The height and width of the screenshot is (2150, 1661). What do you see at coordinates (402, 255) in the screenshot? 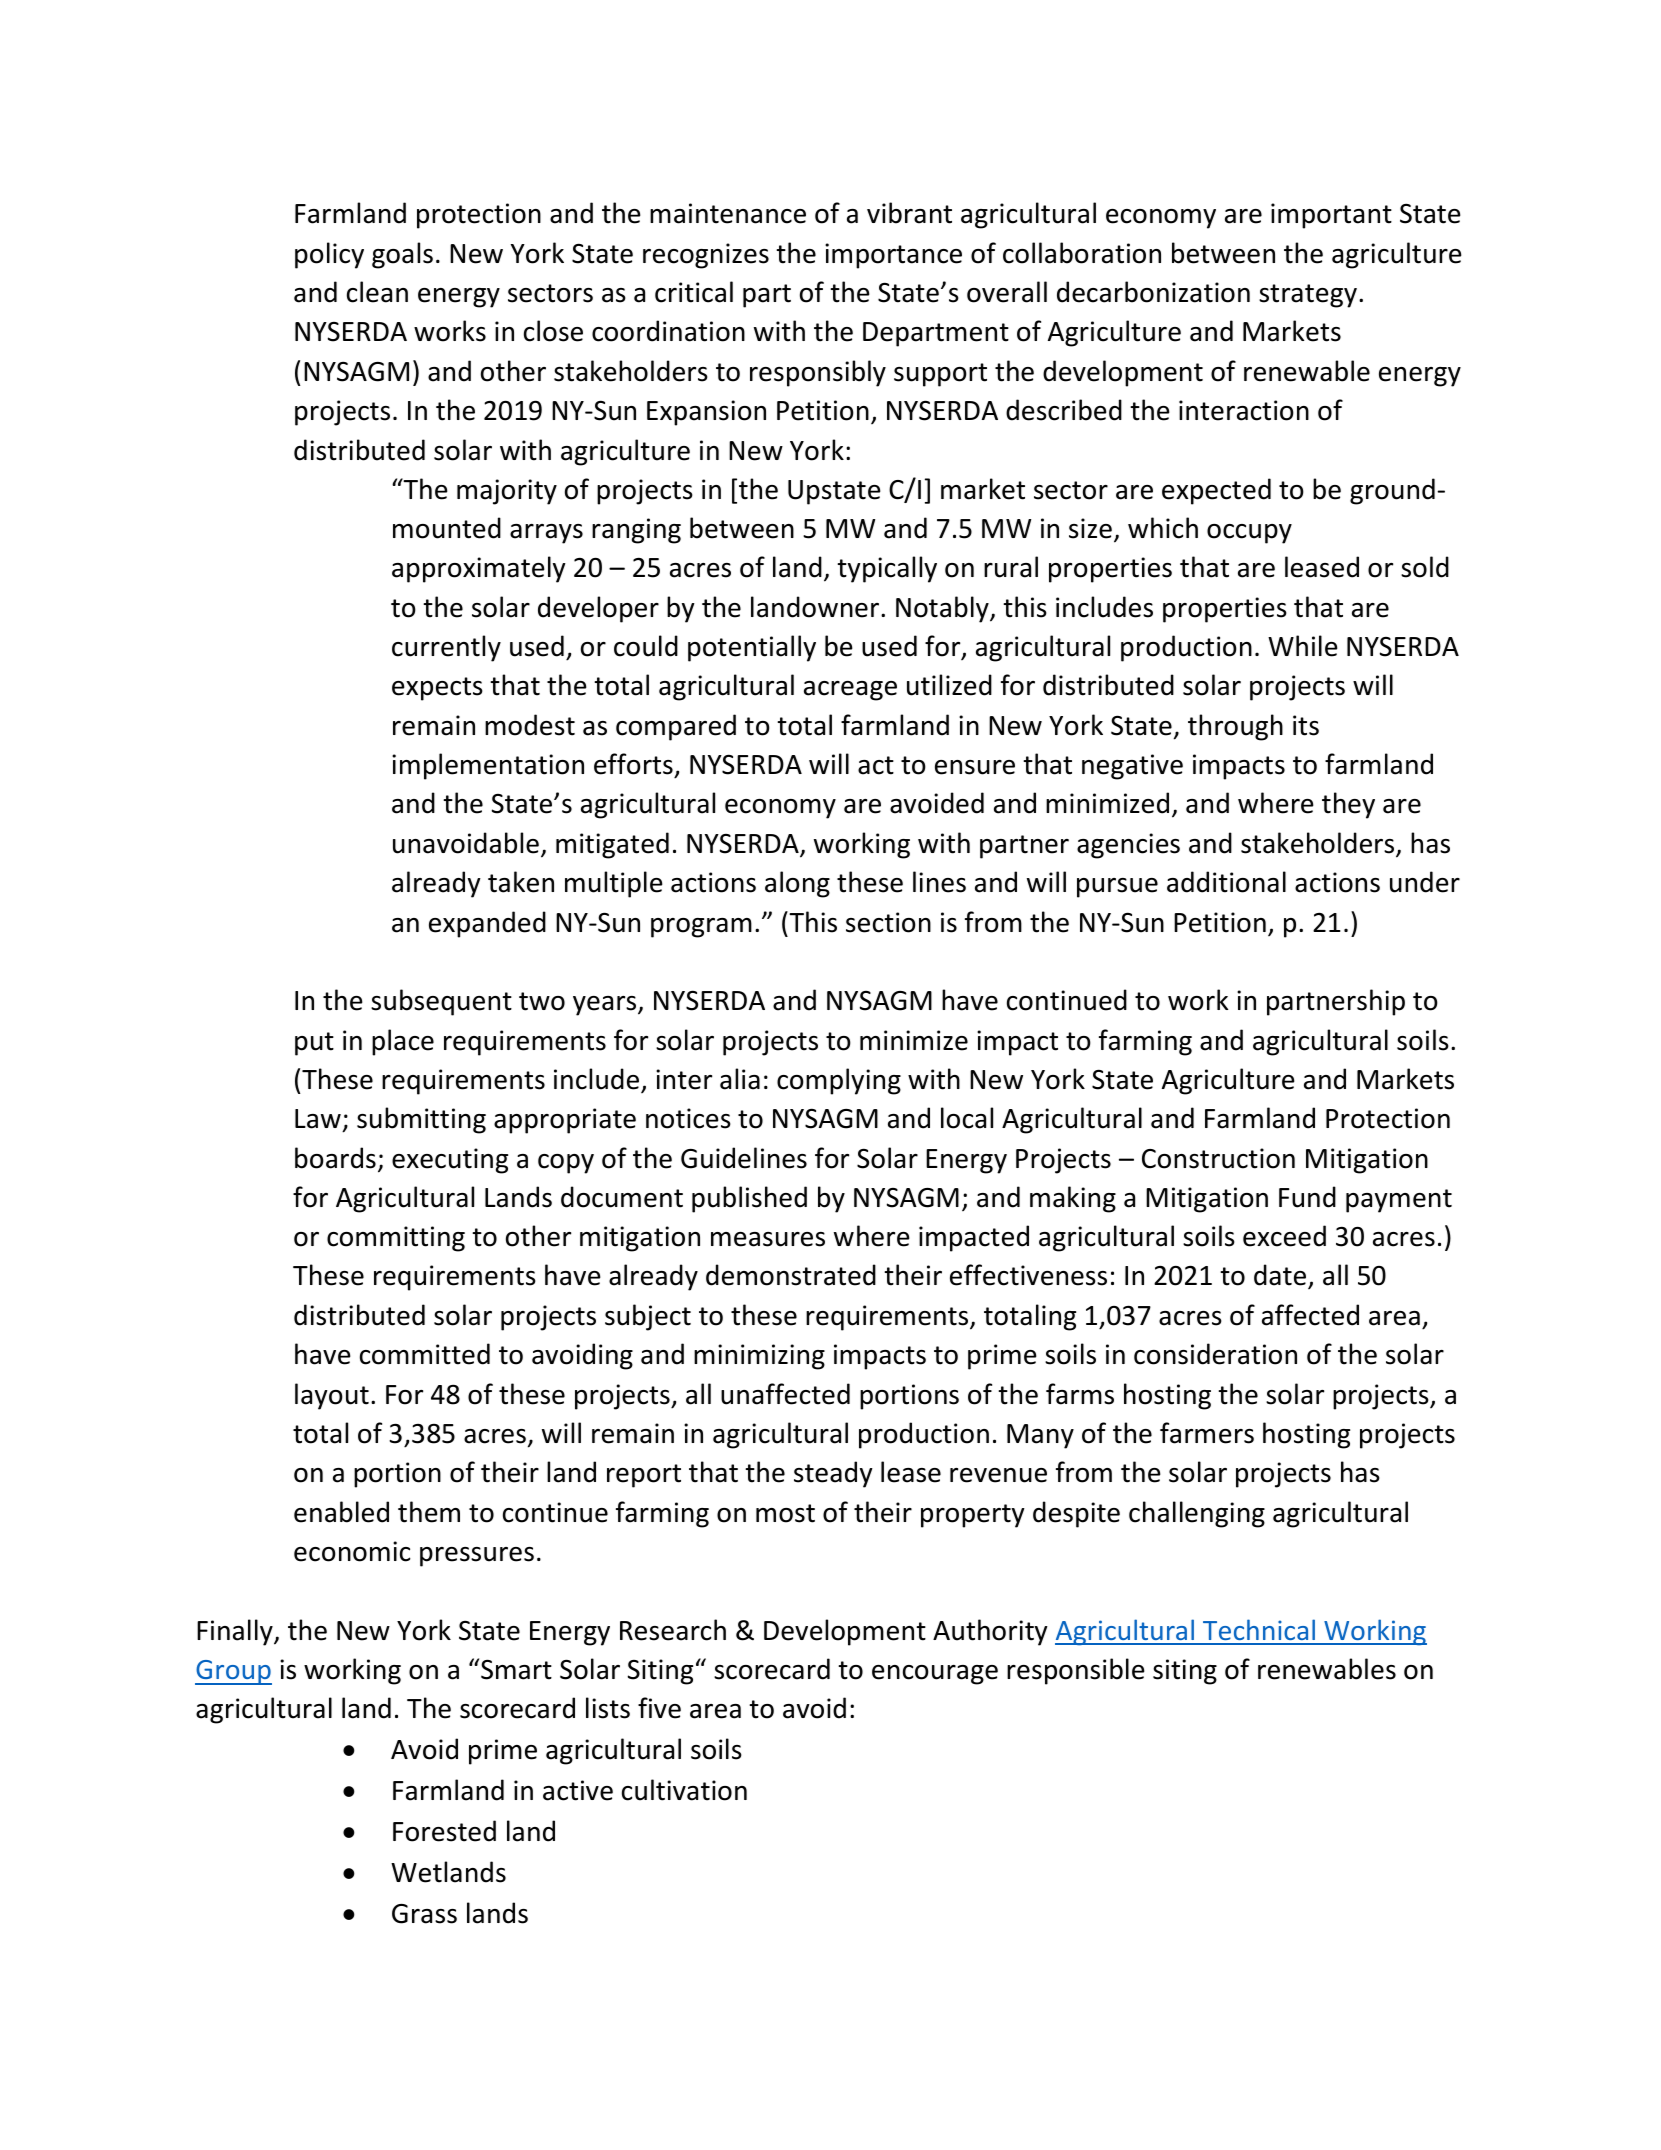
I see `goals` at bounding box center [402, 255].
